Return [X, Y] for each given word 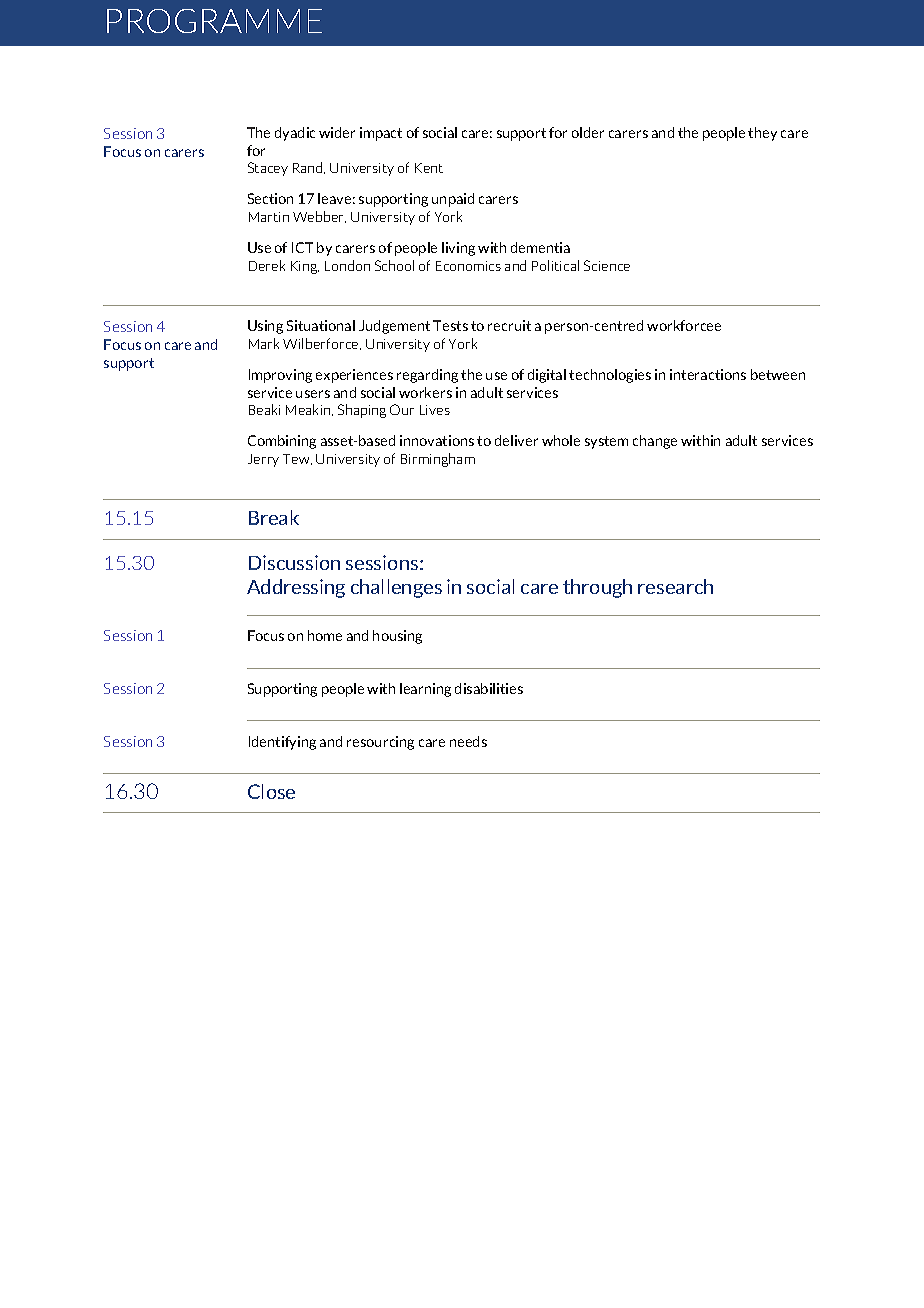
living [458, 249]
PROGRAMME [214, 21]
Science [607, 265]
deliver [516, 440]
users [313, 394]
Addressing [296, 588]
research [675, 586]
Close [271, 791]
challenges [396, 588]
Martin [269, 217]
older [588, 132]
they [762, 134]
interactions [708, 374]
